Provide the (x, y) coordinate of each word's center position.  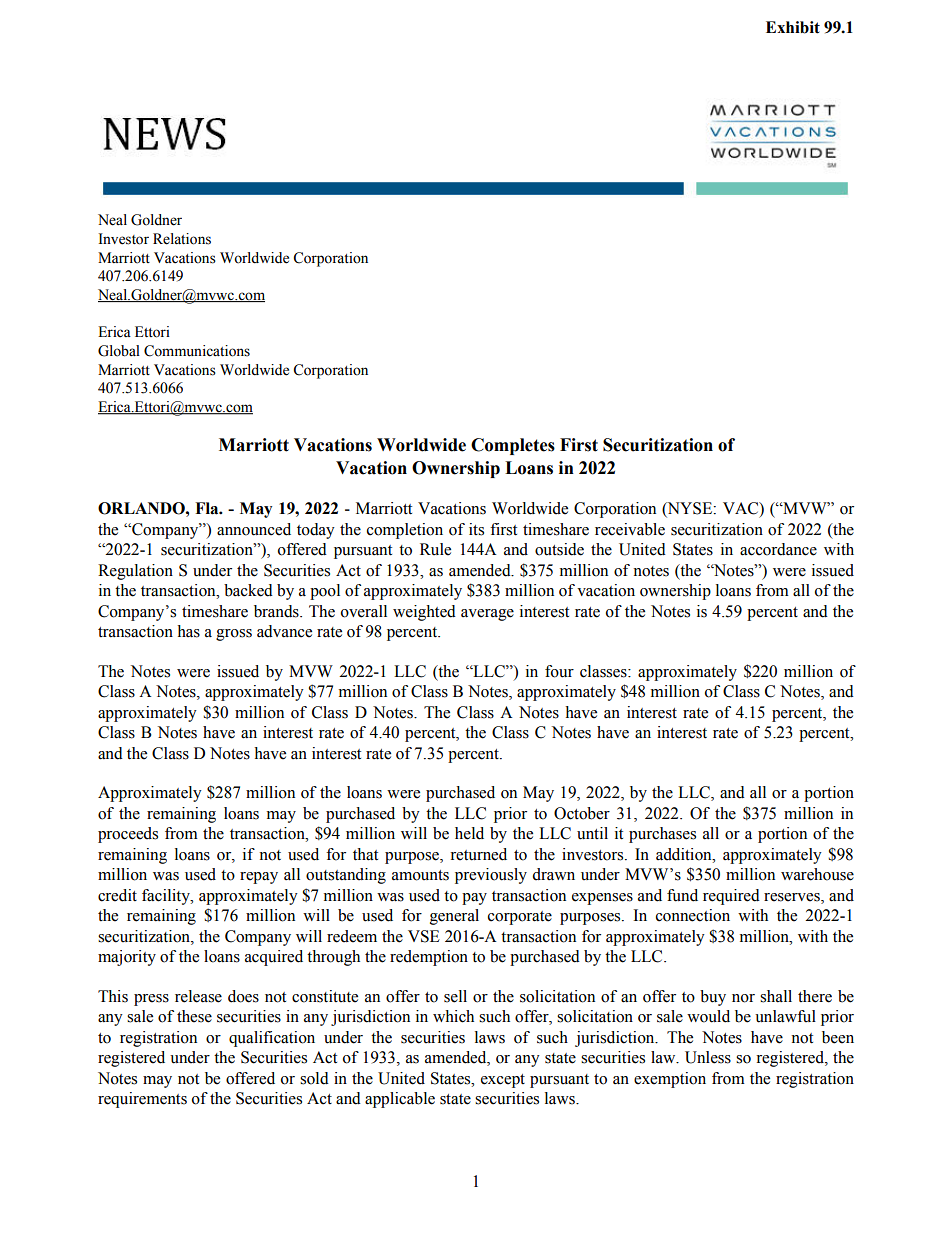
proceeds (128, 835)
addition (685, 854)
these (194, 1016)
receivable (630, 529)
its (476, 529)
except (503, 1081)
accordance (778, 549)
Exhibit (793, 27)
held (469, 833)
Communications (197, 351)
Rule (435, 549)
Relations (182, 239)
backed (248, 590)
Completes (513, 446)
